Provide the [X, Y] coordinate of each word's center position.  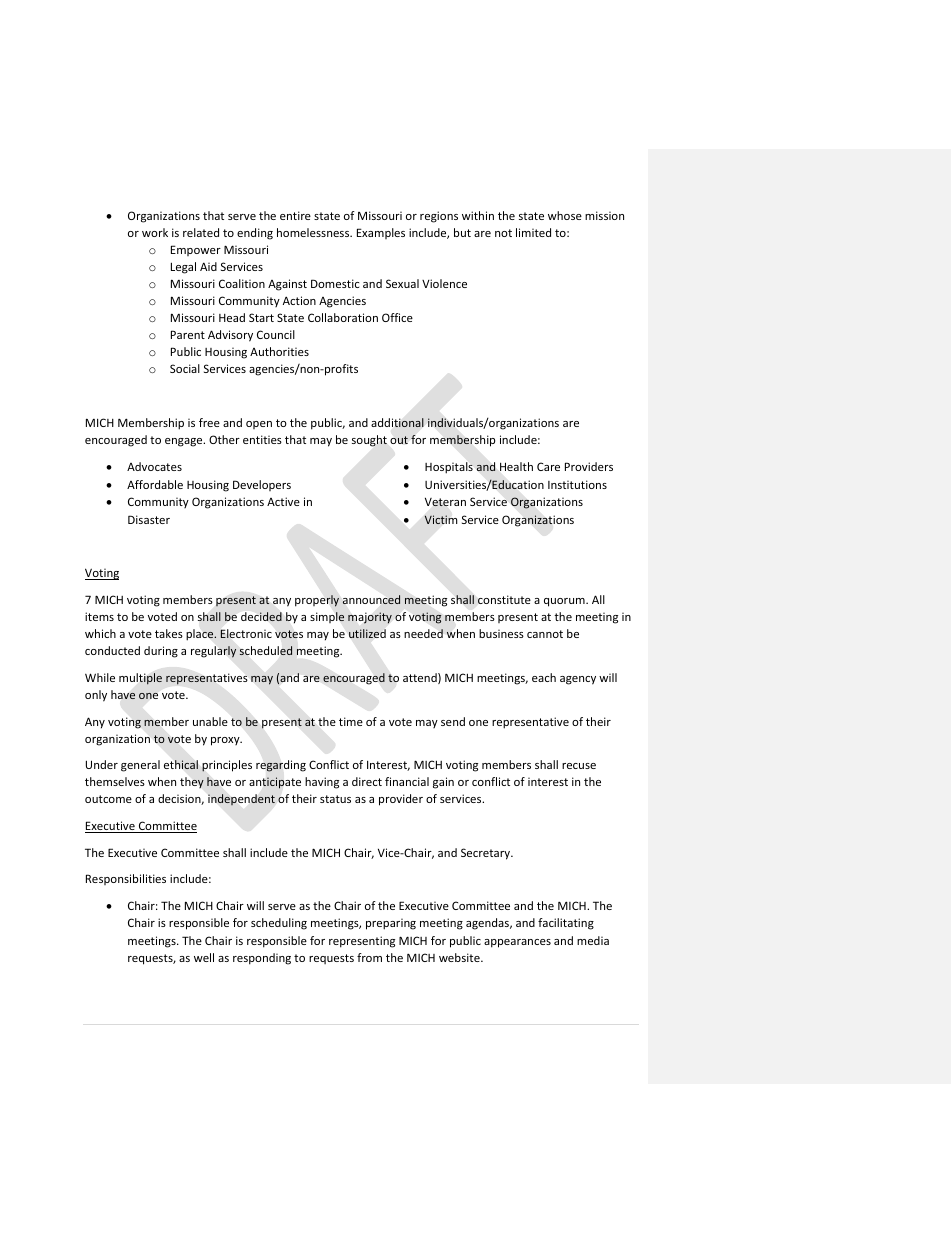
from [369, 957]
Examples [381, 233]
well [204, 957]
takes [169, 633]
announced [371, 600]
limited [533, 232]
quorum [565, 602]
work [155, 232]
